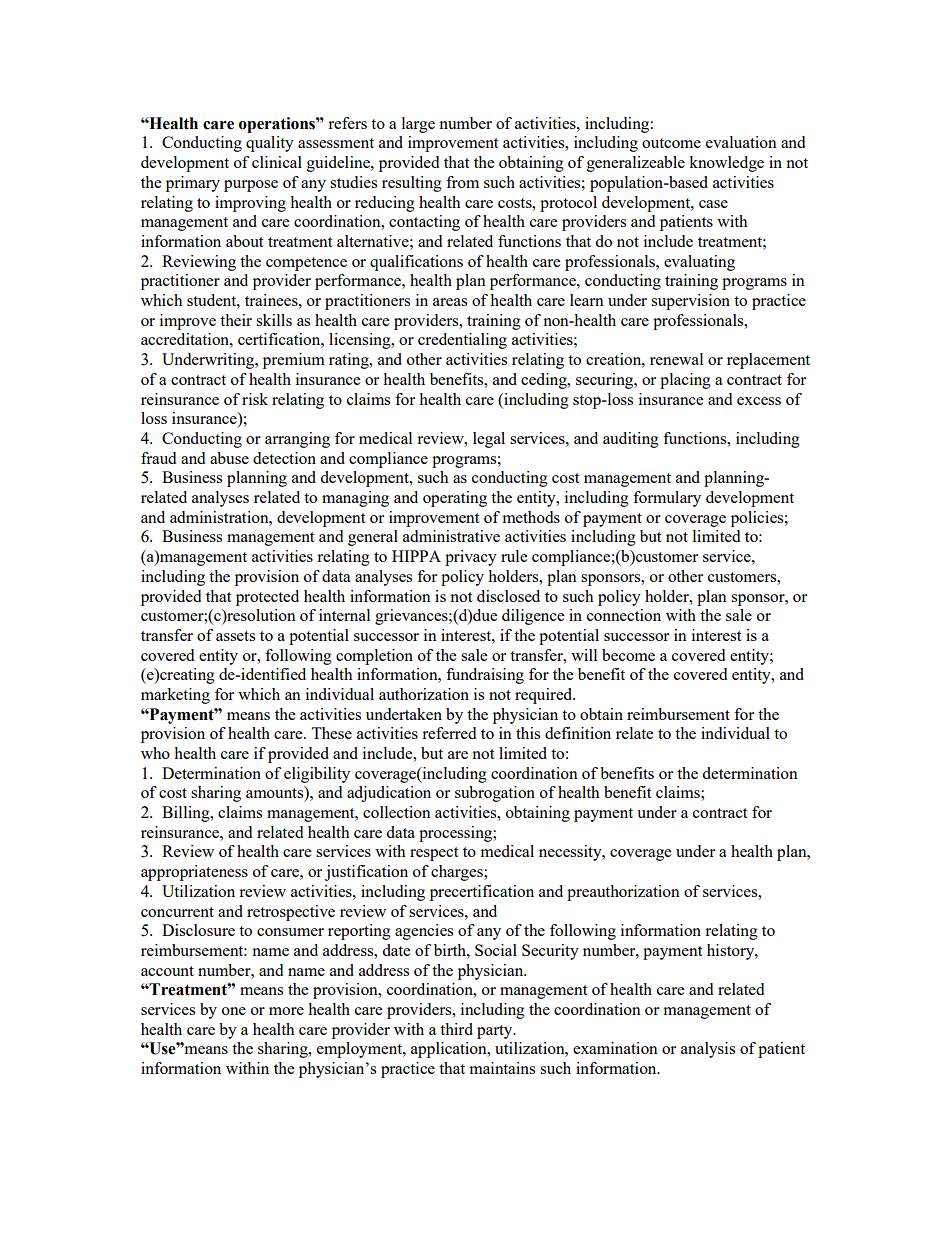 The image size is (952, 1233). What do you see at coordinates (451, 536) in the document?
I see `administrative` at bounding box center [451, 536].
